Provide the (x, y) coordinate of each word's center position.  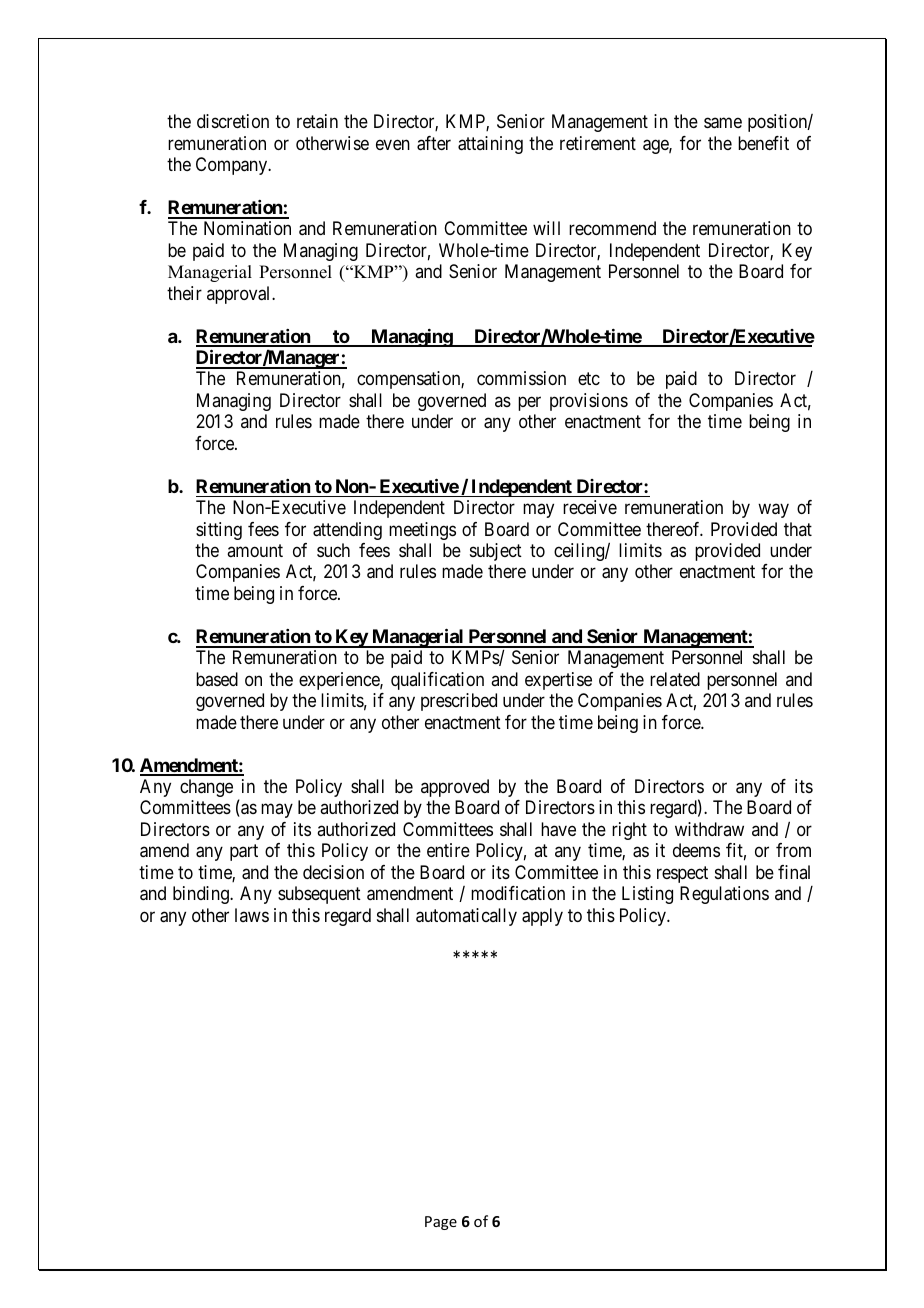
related (675, 679)
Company (233, 166)
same (723, 123)
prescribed (459, 702)
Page (441, 1223)
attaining (490, 145)
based (217, 679)
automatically (466, 917)
